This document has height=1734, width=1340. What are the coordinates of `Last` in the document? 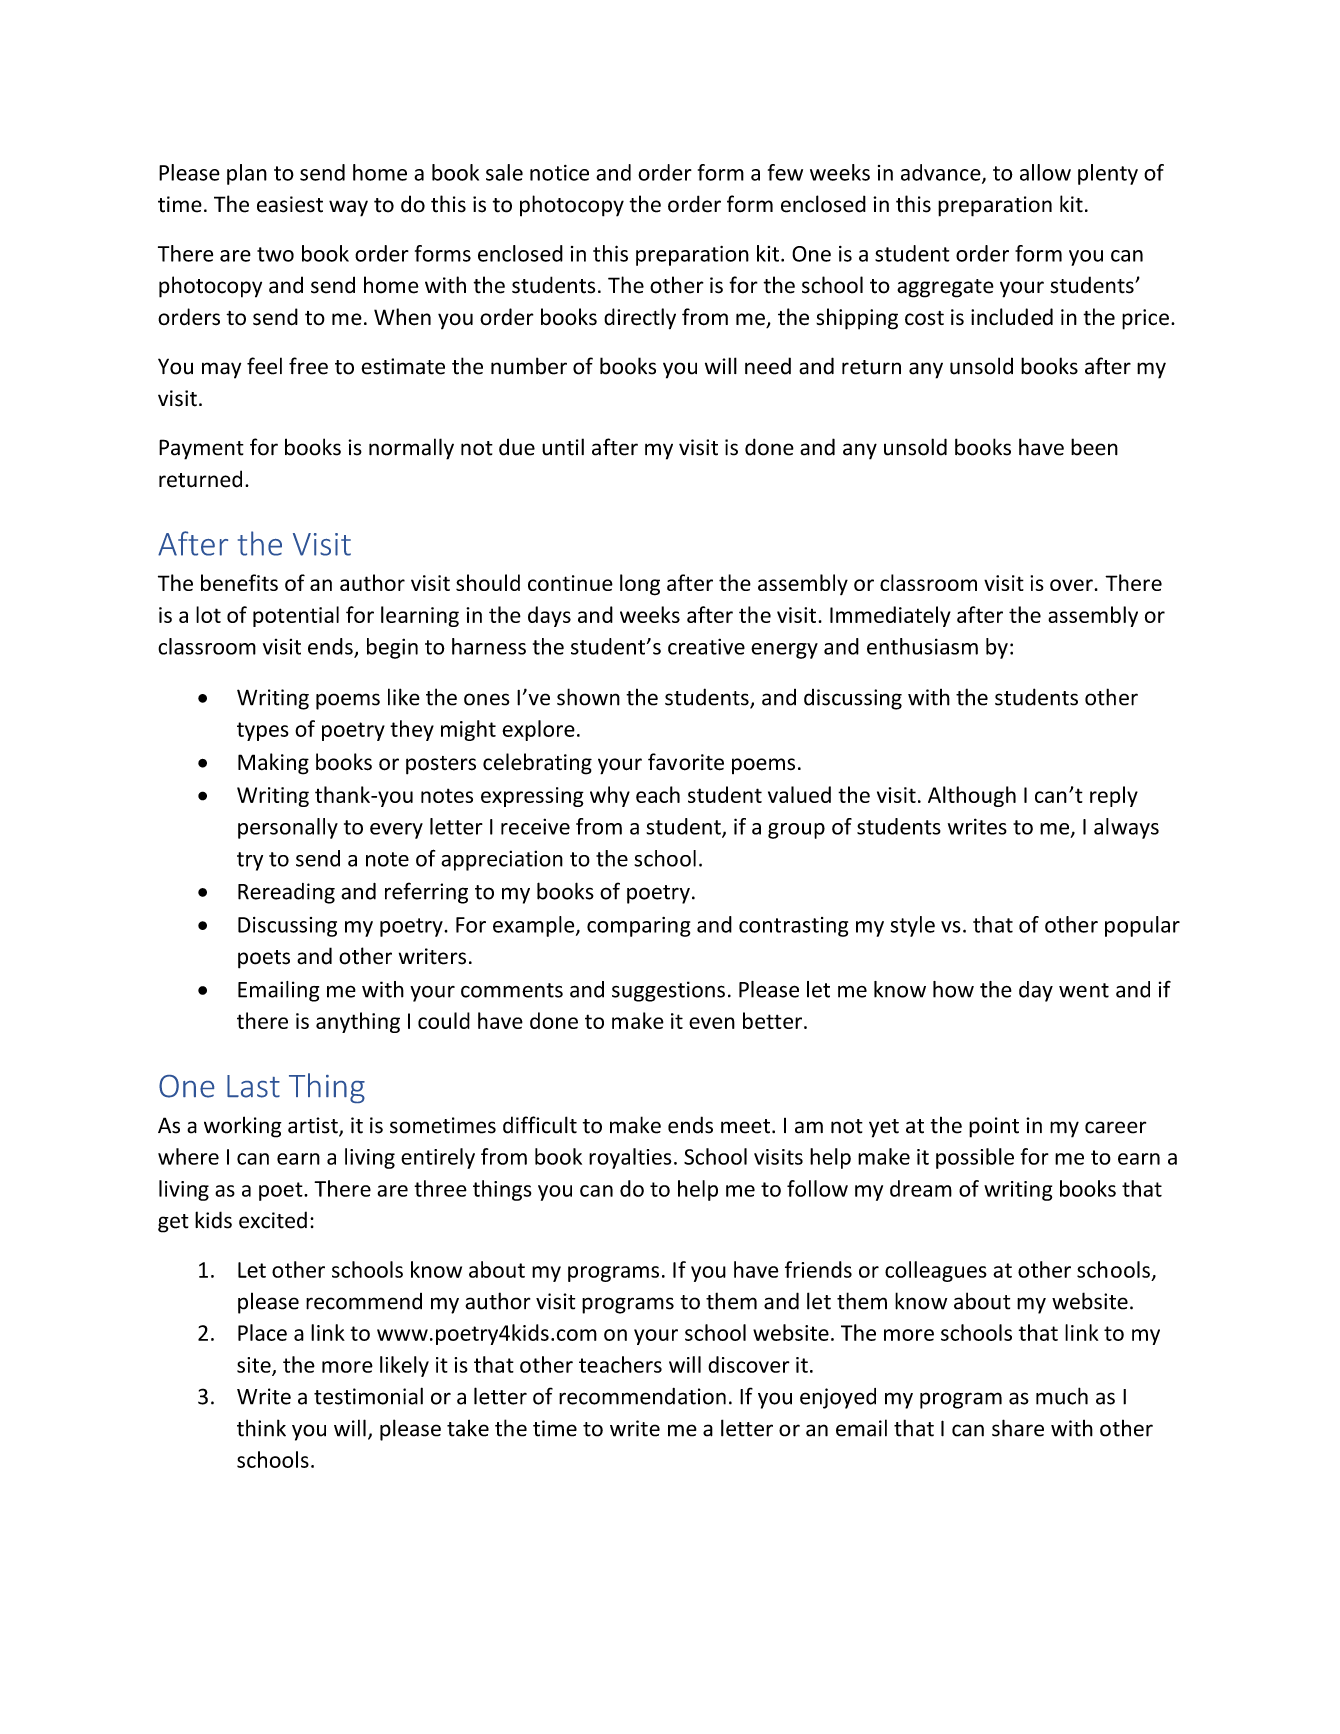 It's located at (253, 1086).
